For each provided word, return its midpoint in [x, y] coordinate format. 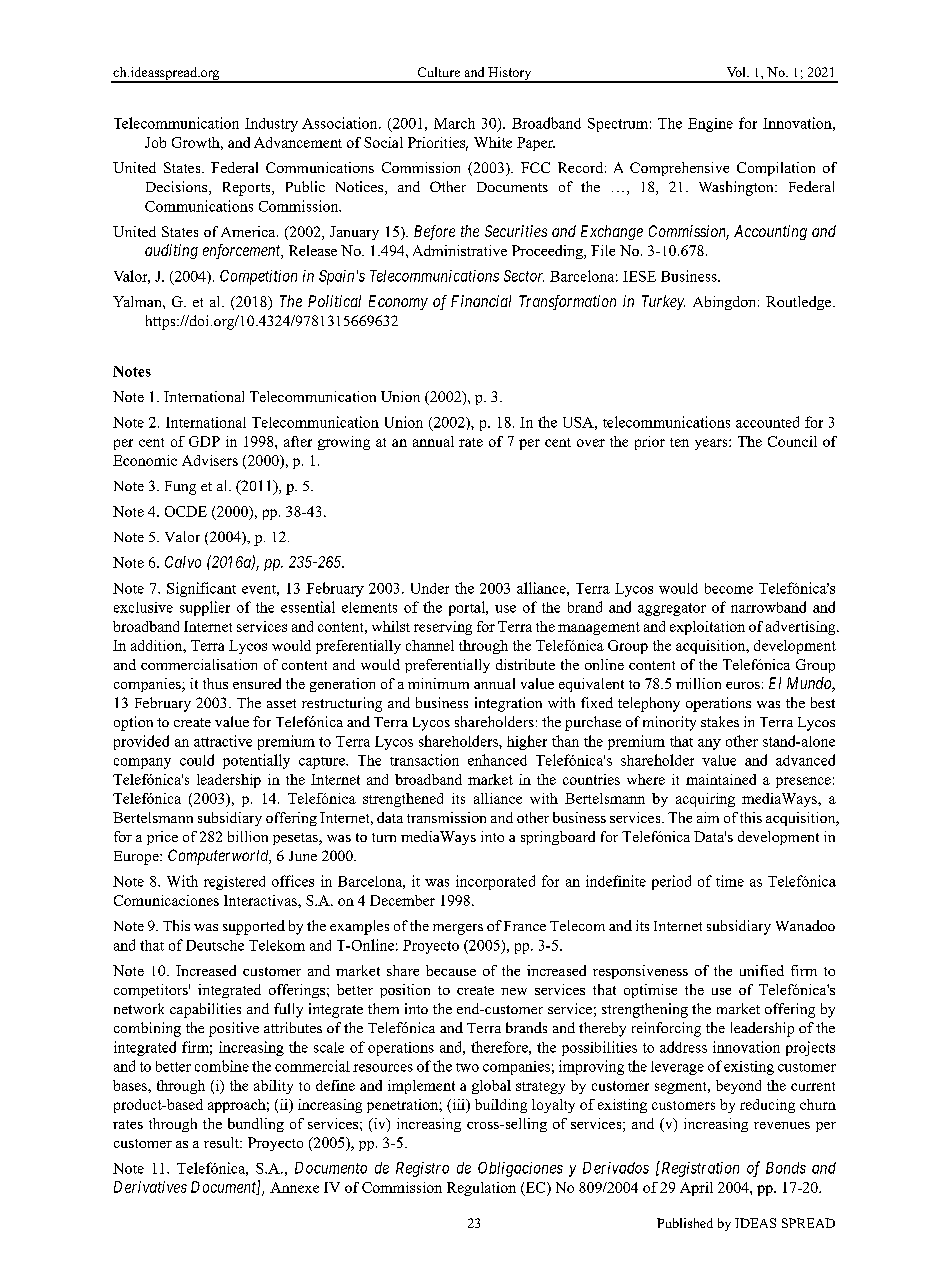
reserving [443, 628]
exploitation [707, 628]
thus [215, 683]
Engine [710, 125]
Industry [271, 125]
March [454, 123]
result [223, 1142]
